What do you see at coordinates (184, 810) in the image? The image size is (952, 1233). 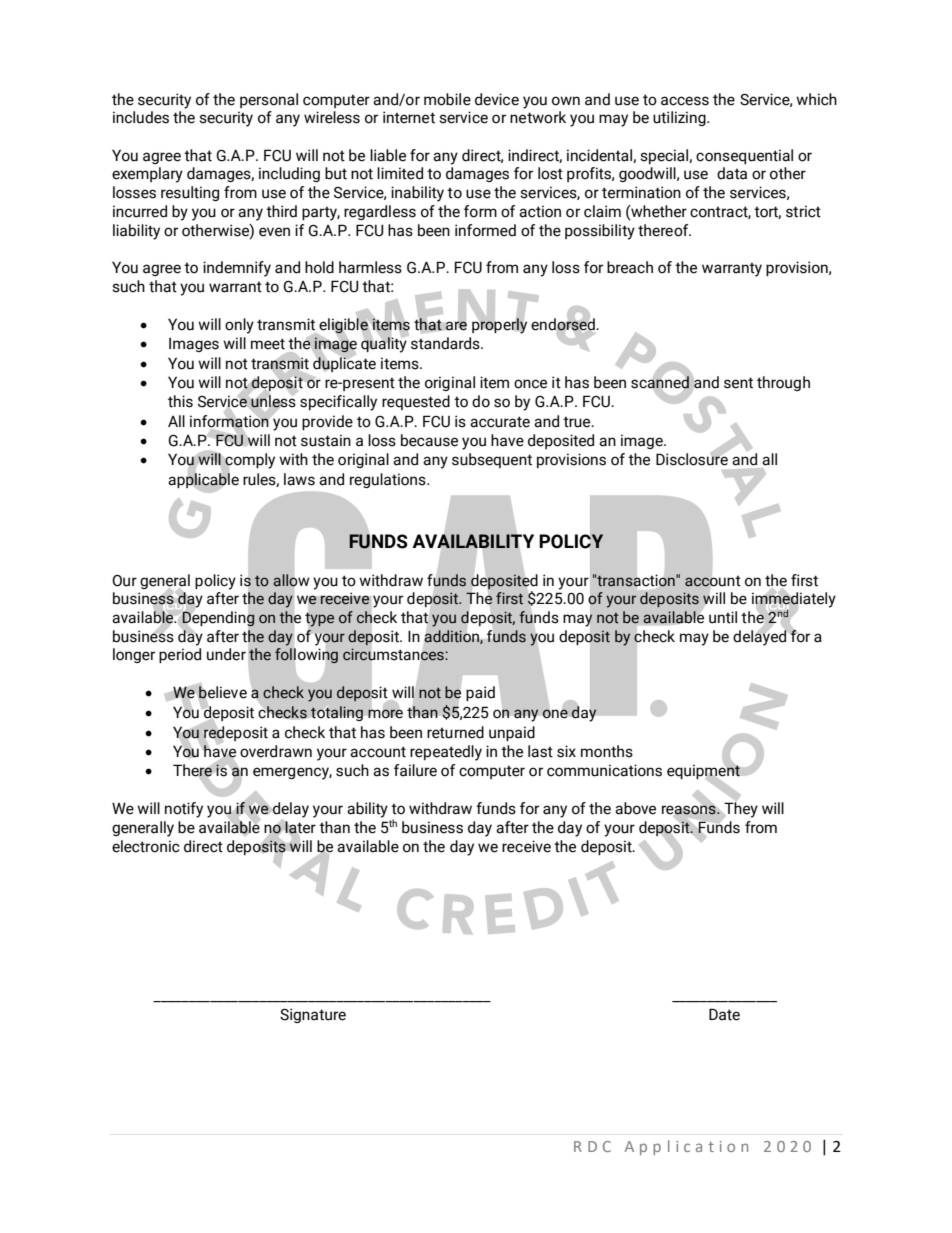 I see `notify` at bounding box center [184, 810].
